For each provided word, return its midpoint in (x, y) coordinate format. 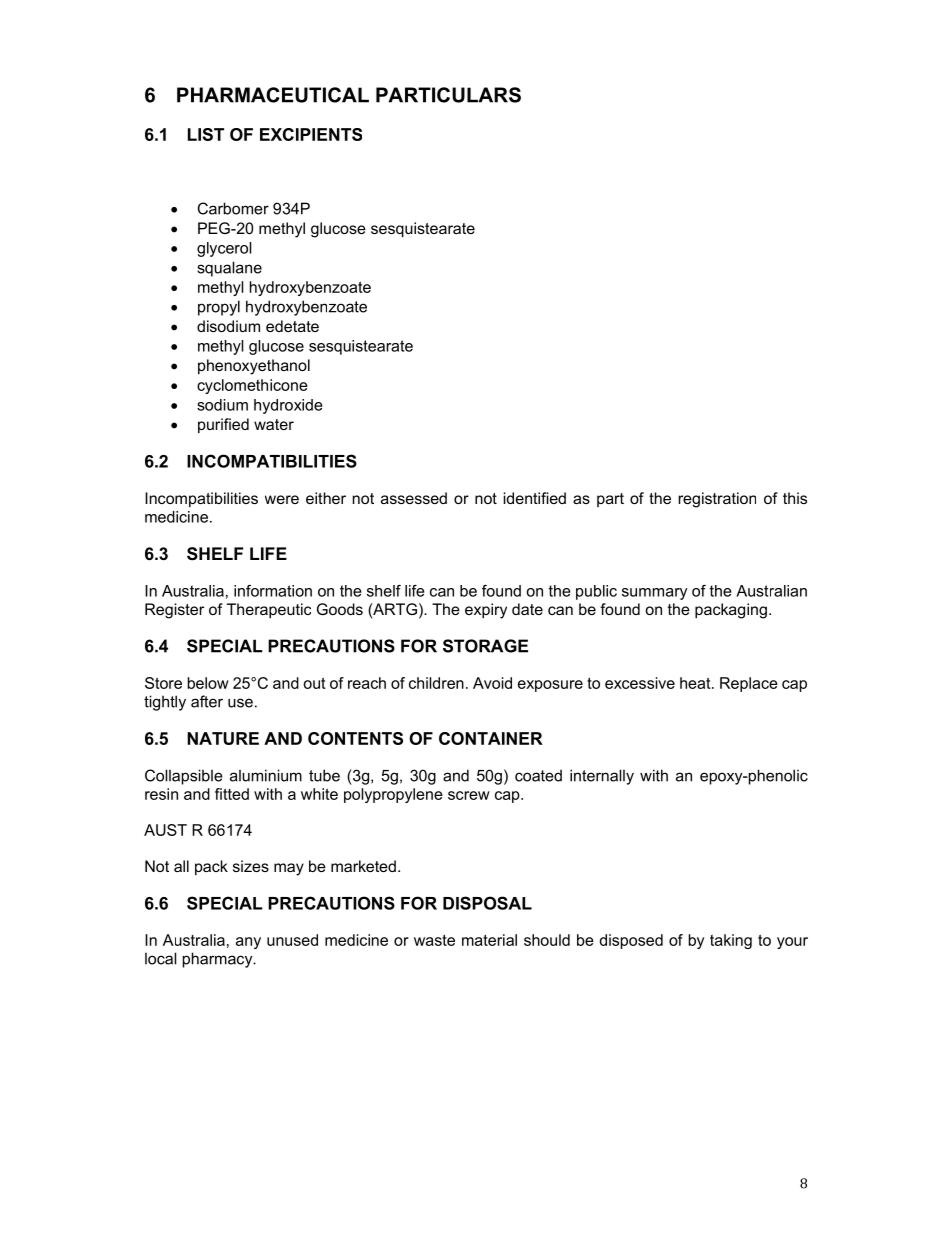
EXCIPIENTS (311, 134)
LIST (206, 134)
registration (717, 500)
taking (731, 941)
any (248, 943)
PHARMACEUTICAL (273, 95)
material (489, 940)
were (282, 499)
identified (535, 498)
